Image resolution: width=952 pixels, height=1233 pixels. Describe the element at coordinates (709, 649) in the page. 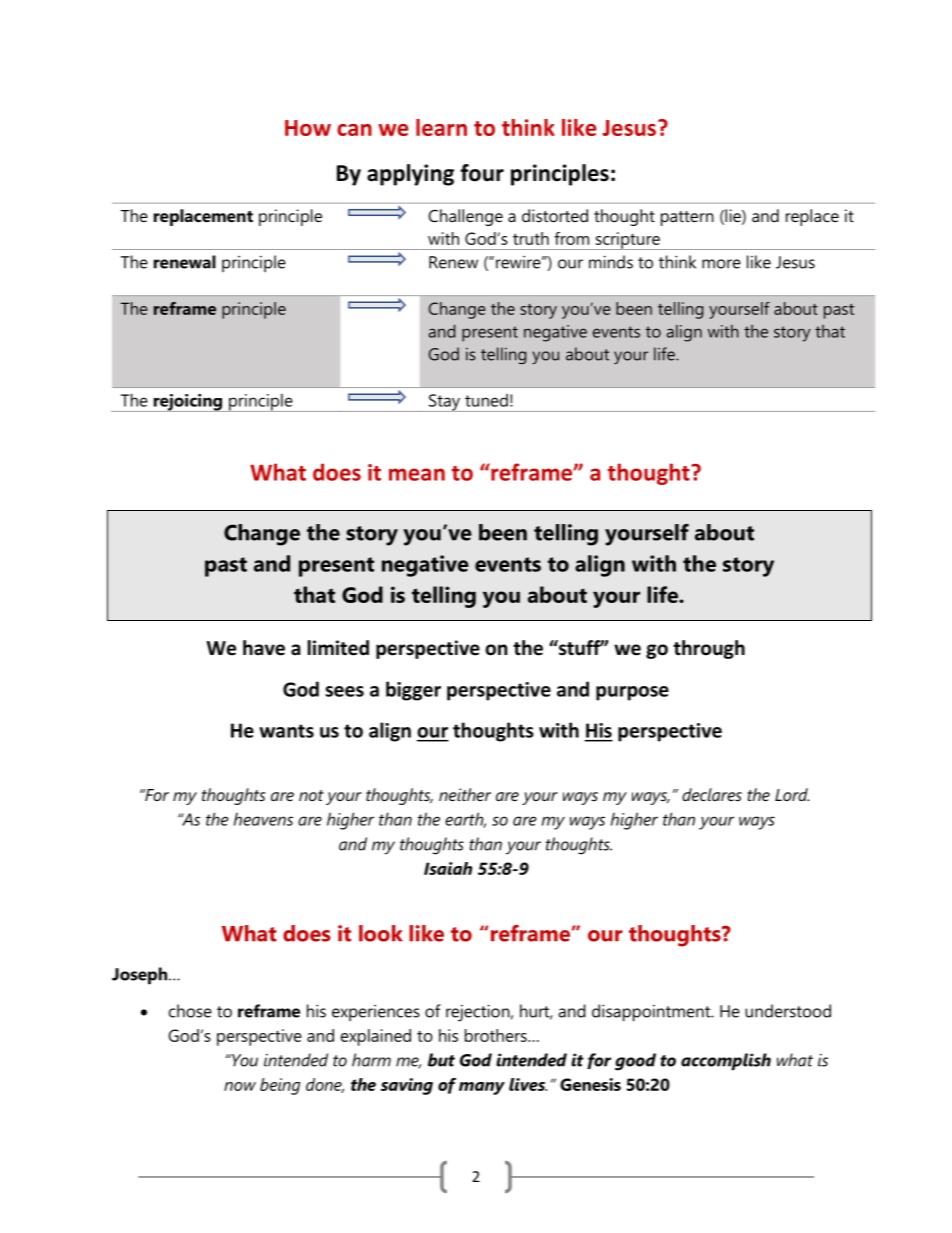

I see `through` at that location.
